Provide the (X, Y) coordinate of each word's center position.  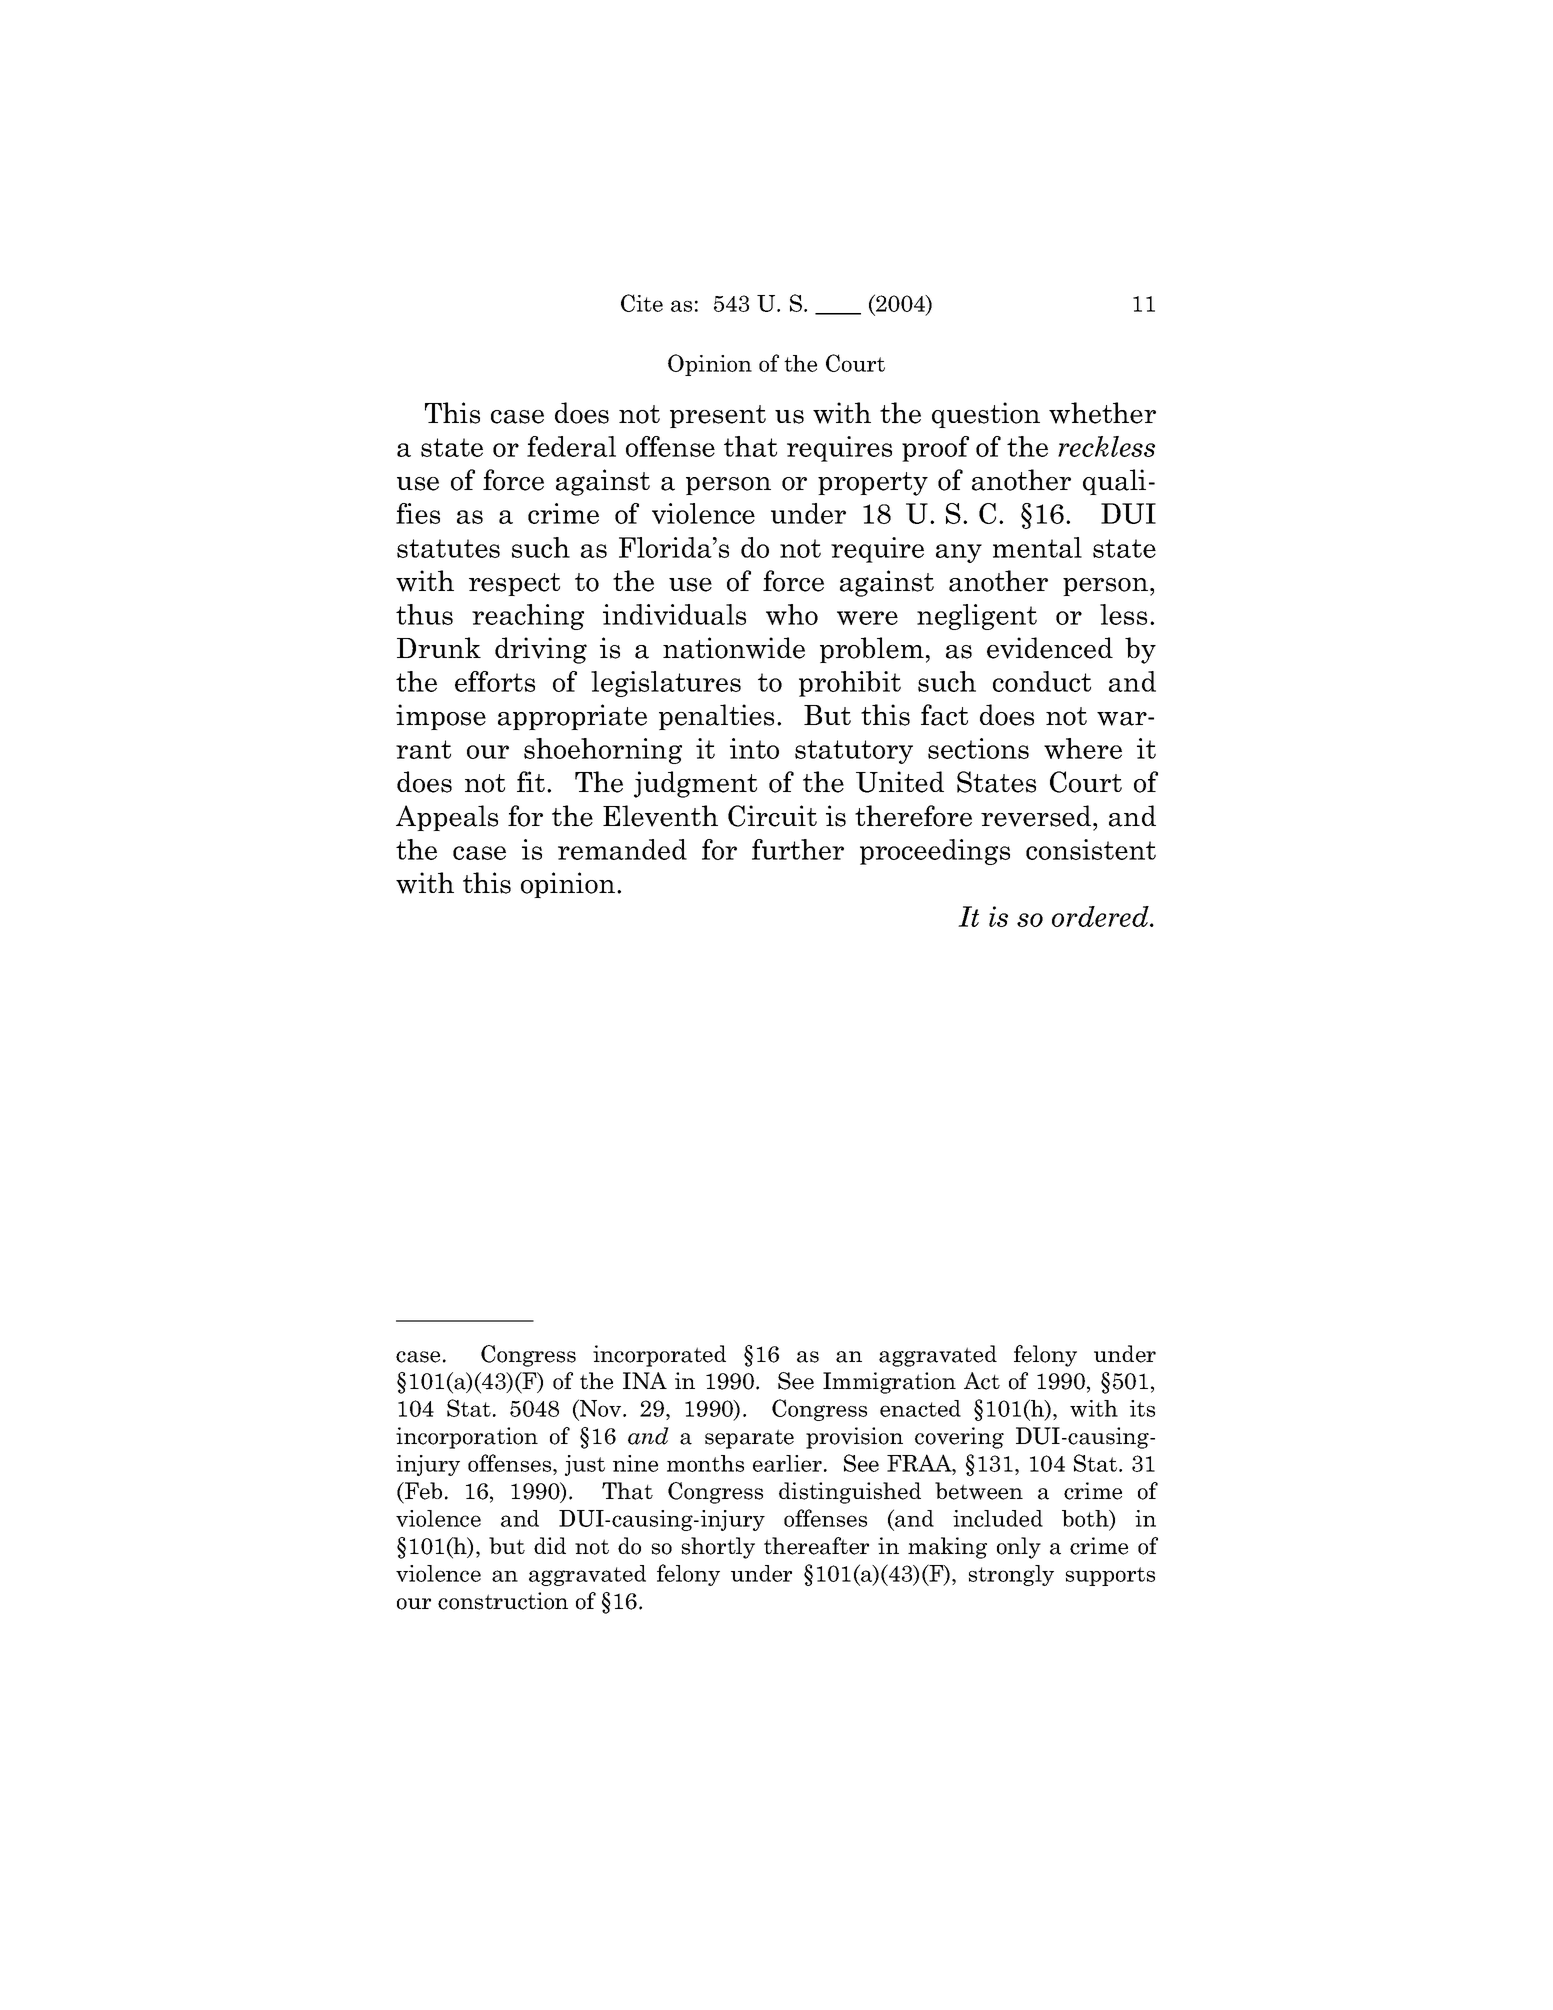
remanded (622, 849)
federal (571, 446)
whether (1102, 413)
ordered (1101, 916)
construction (503, 1601)
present (718, 416)
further (798, 849)
